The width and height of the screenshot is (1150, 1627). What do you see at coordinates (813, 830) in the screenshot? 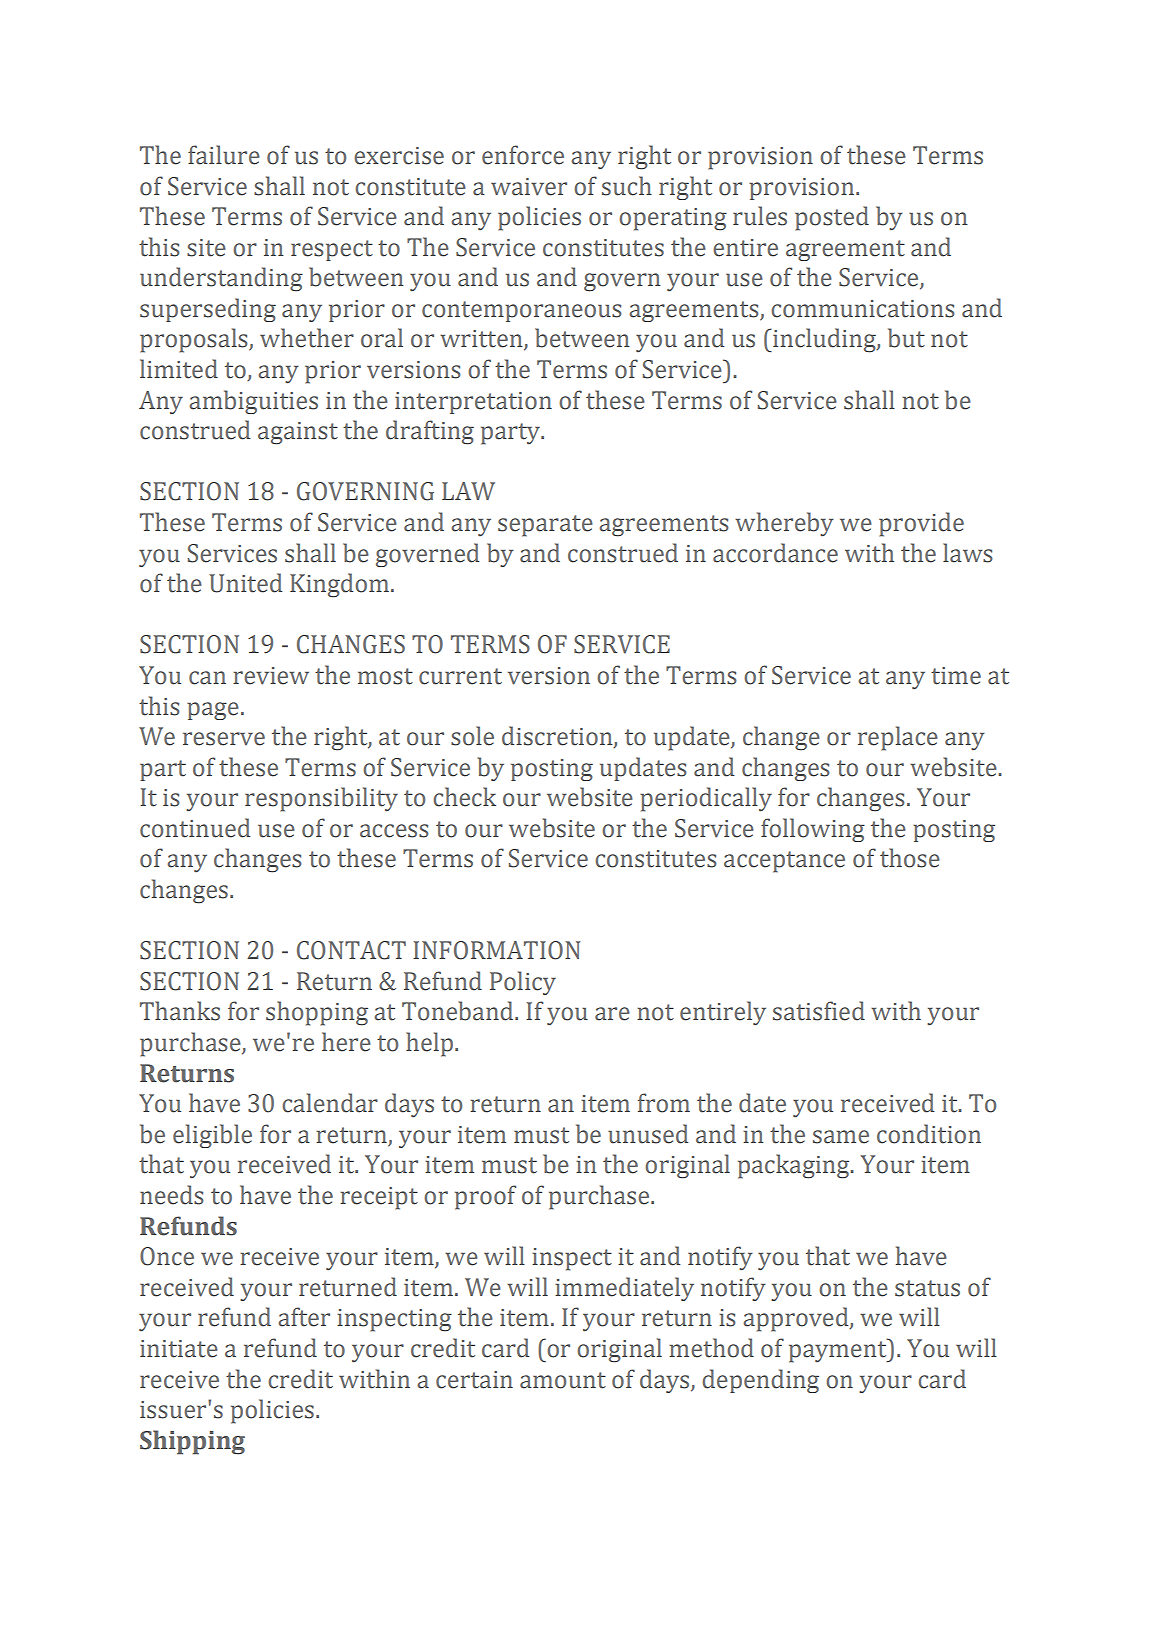
I see `following` at bounding box center [813, 830].
